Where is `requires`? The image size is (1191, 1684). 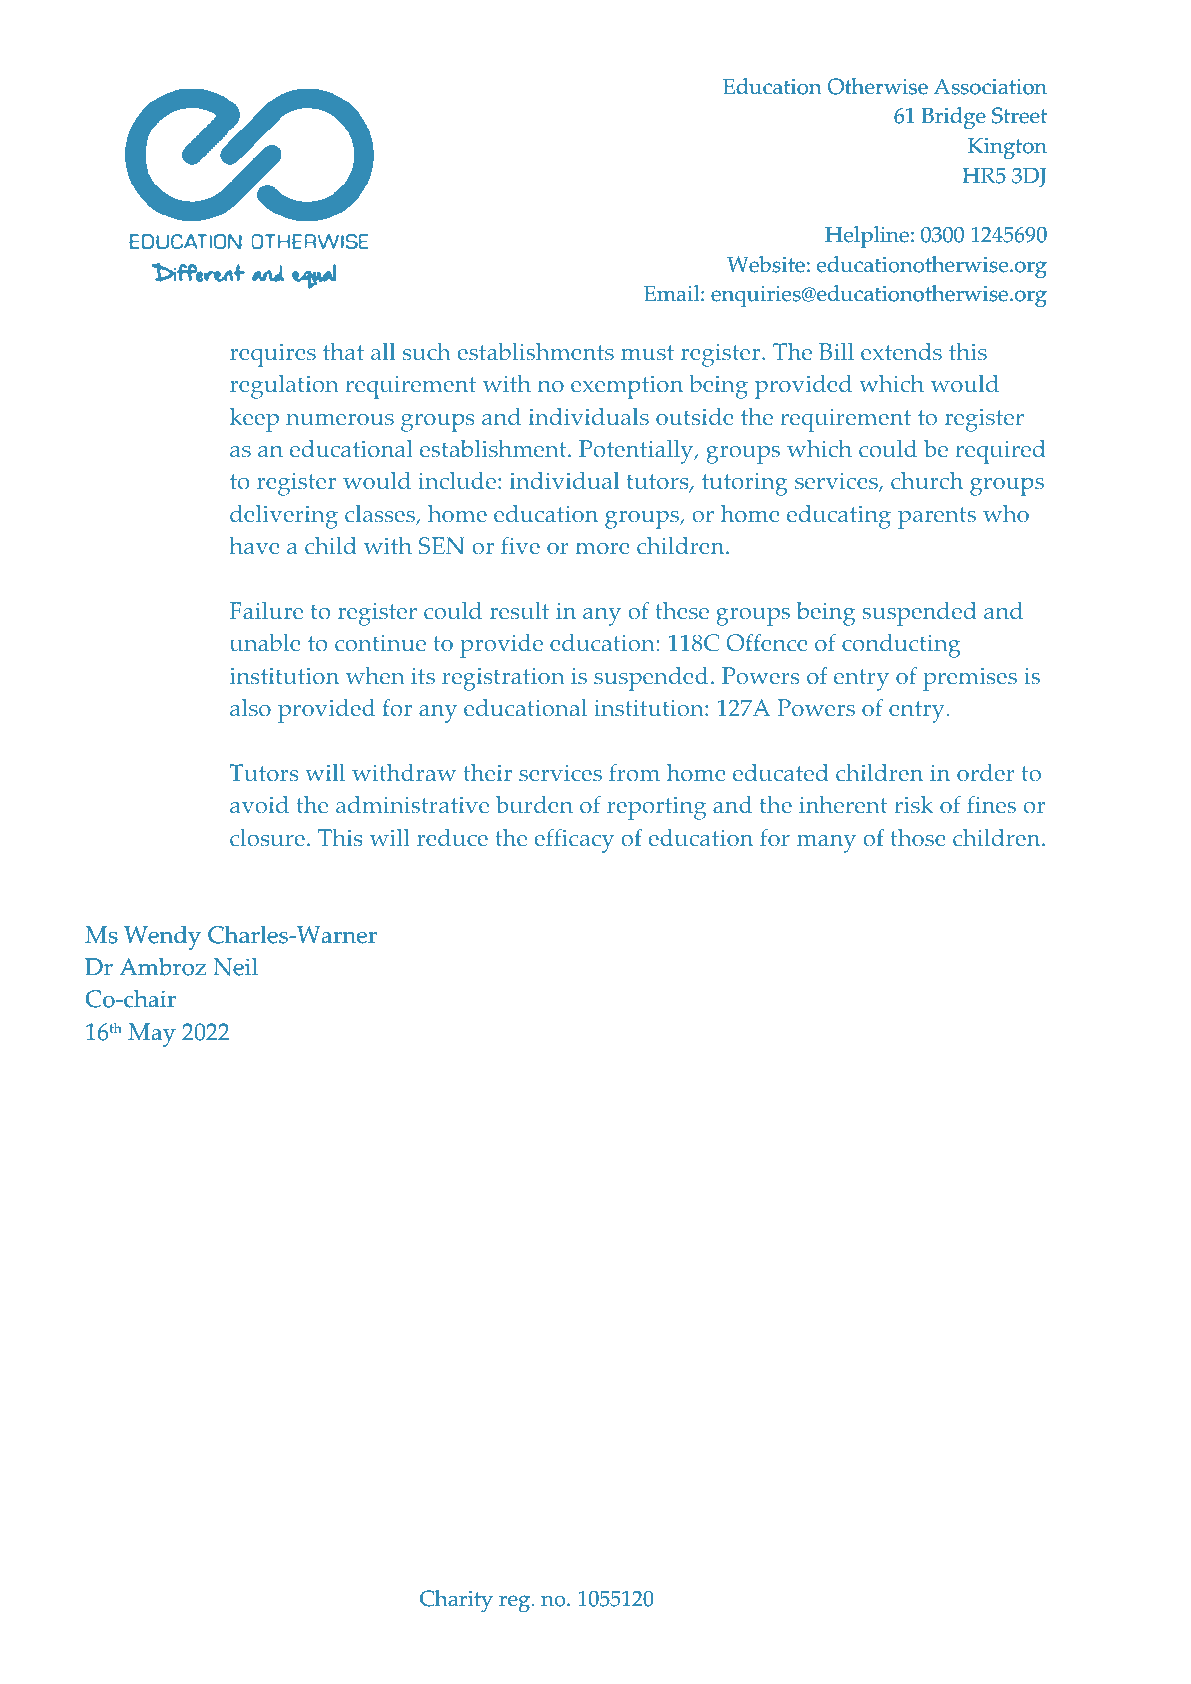 requires is located at coordinates (273, 355).
